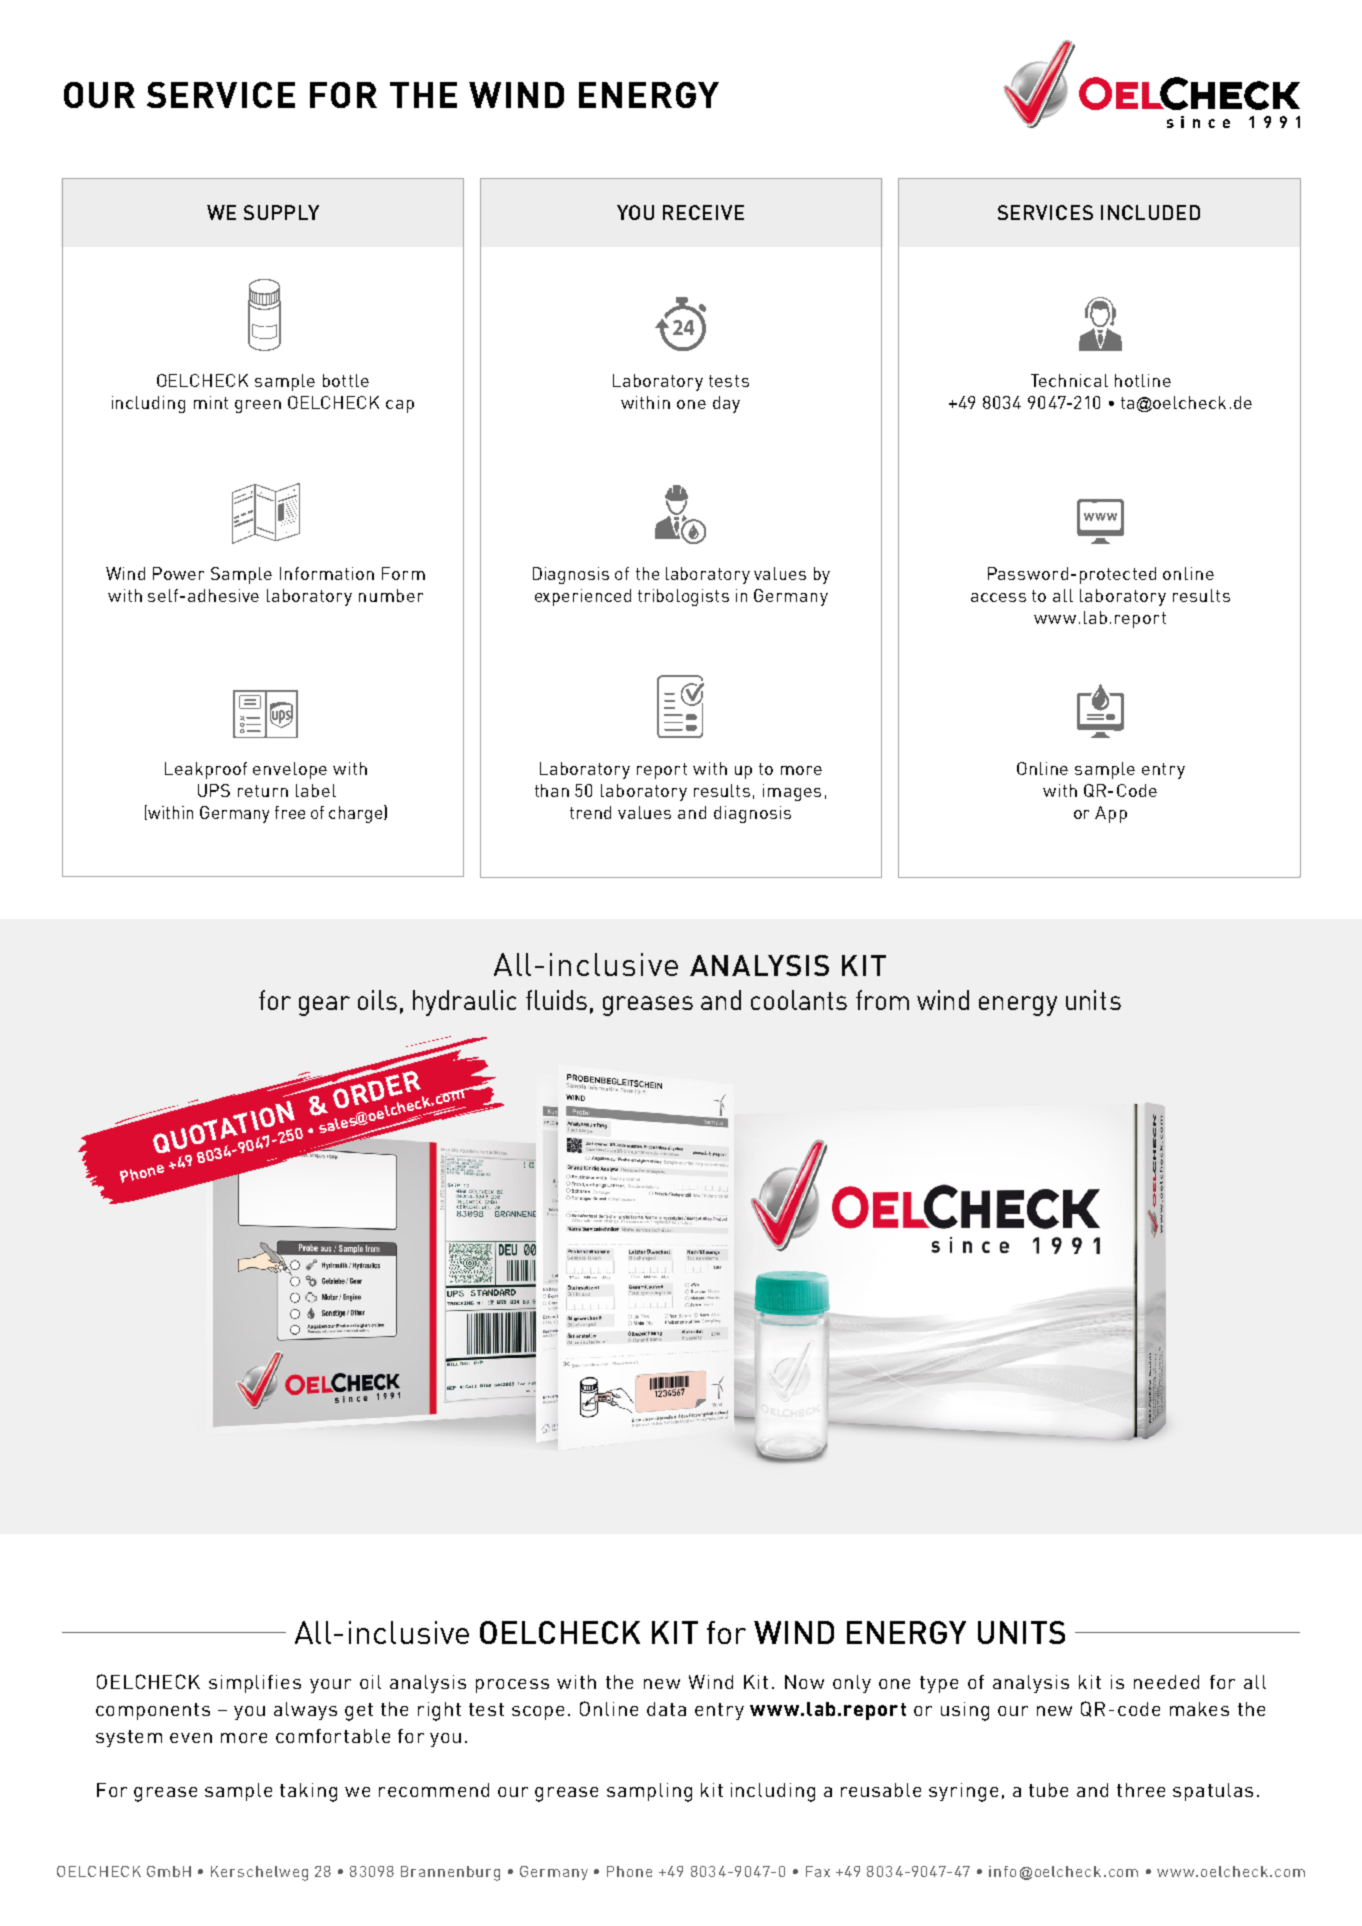  Describe the element at coordinates (263, 791) in the screenshot. I see `return` at that location.
